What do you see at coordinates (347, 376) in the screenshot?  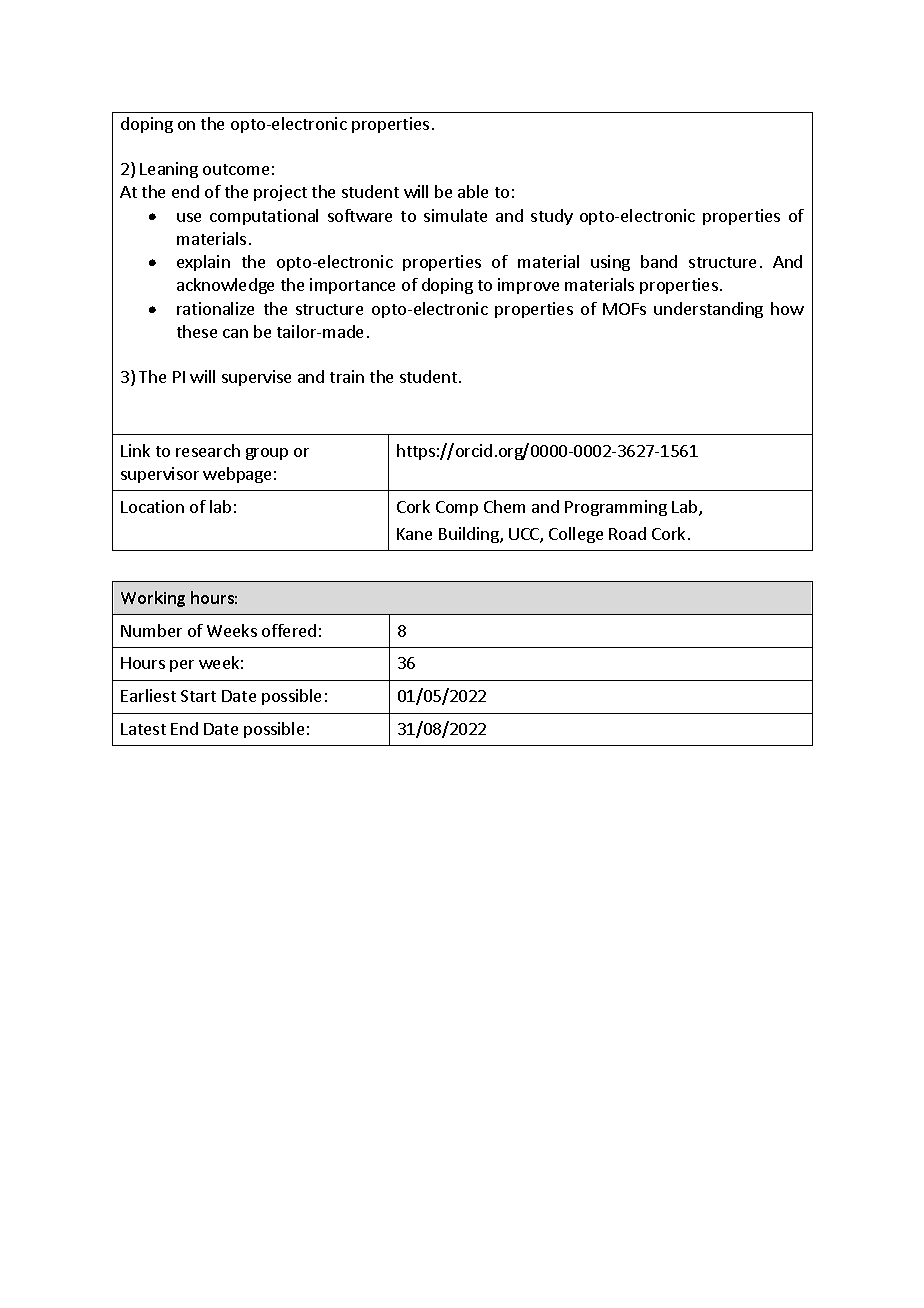 I see `train` at bounding box center [347, 376].
